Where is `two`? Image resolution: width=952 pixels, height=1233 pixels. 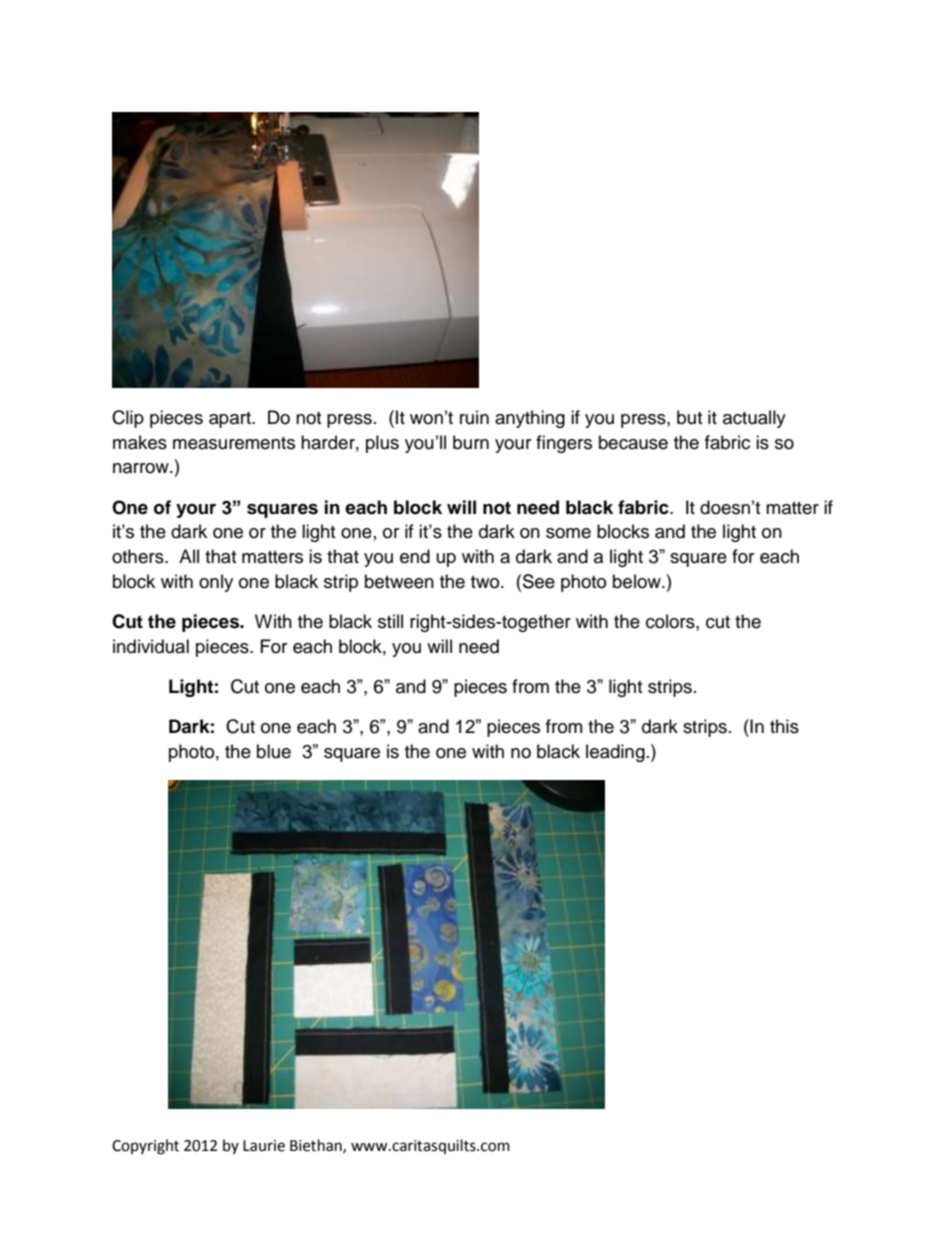 two is located at coordinates (486, 582).
